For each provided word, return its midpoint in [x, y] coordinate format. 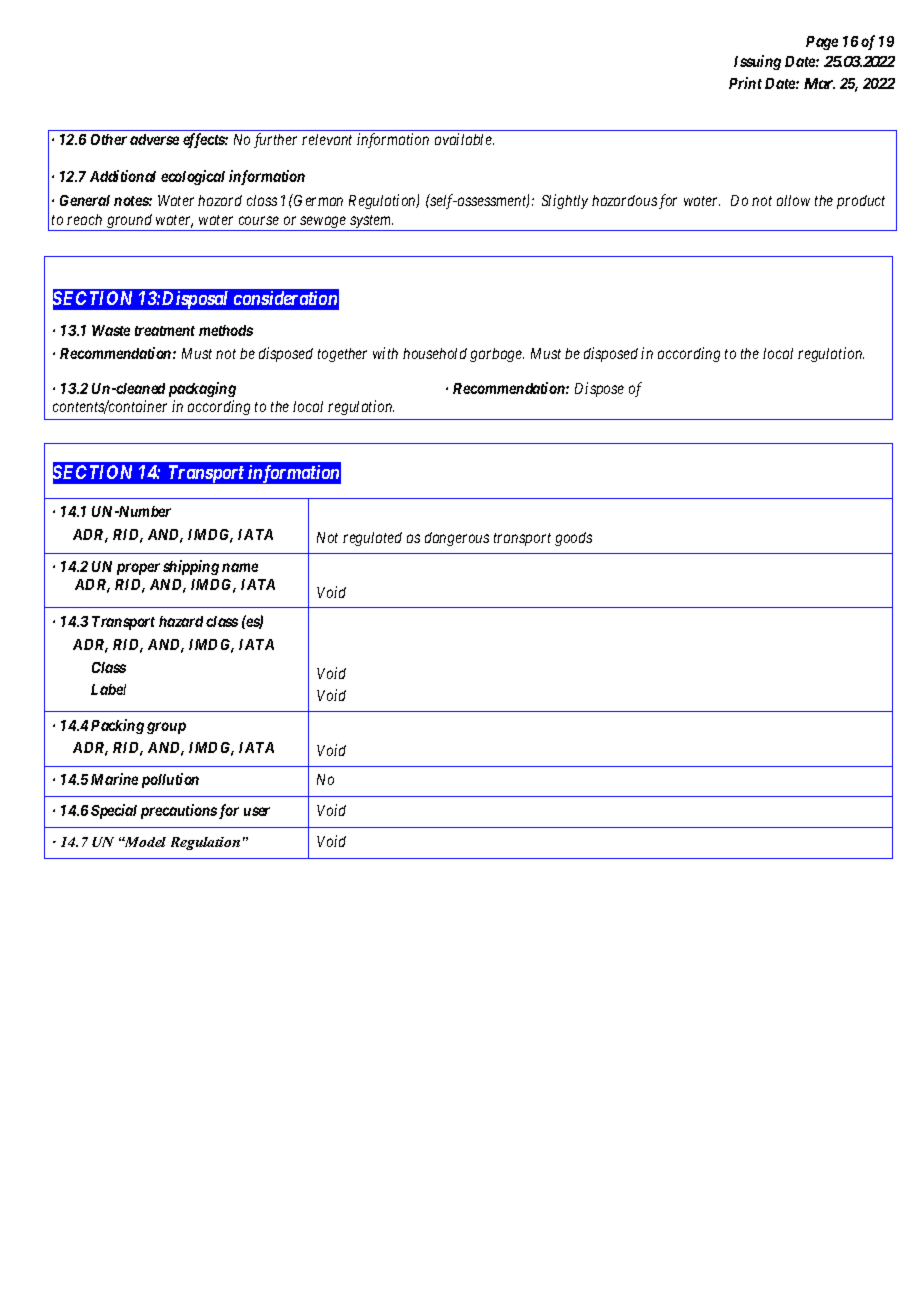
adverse [154, 139]
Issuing [757, 62]
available [464, 139]
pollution [170, 780]
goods [573, 539]
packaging [202, 389]
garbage [497, 355]
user [257, 811]
